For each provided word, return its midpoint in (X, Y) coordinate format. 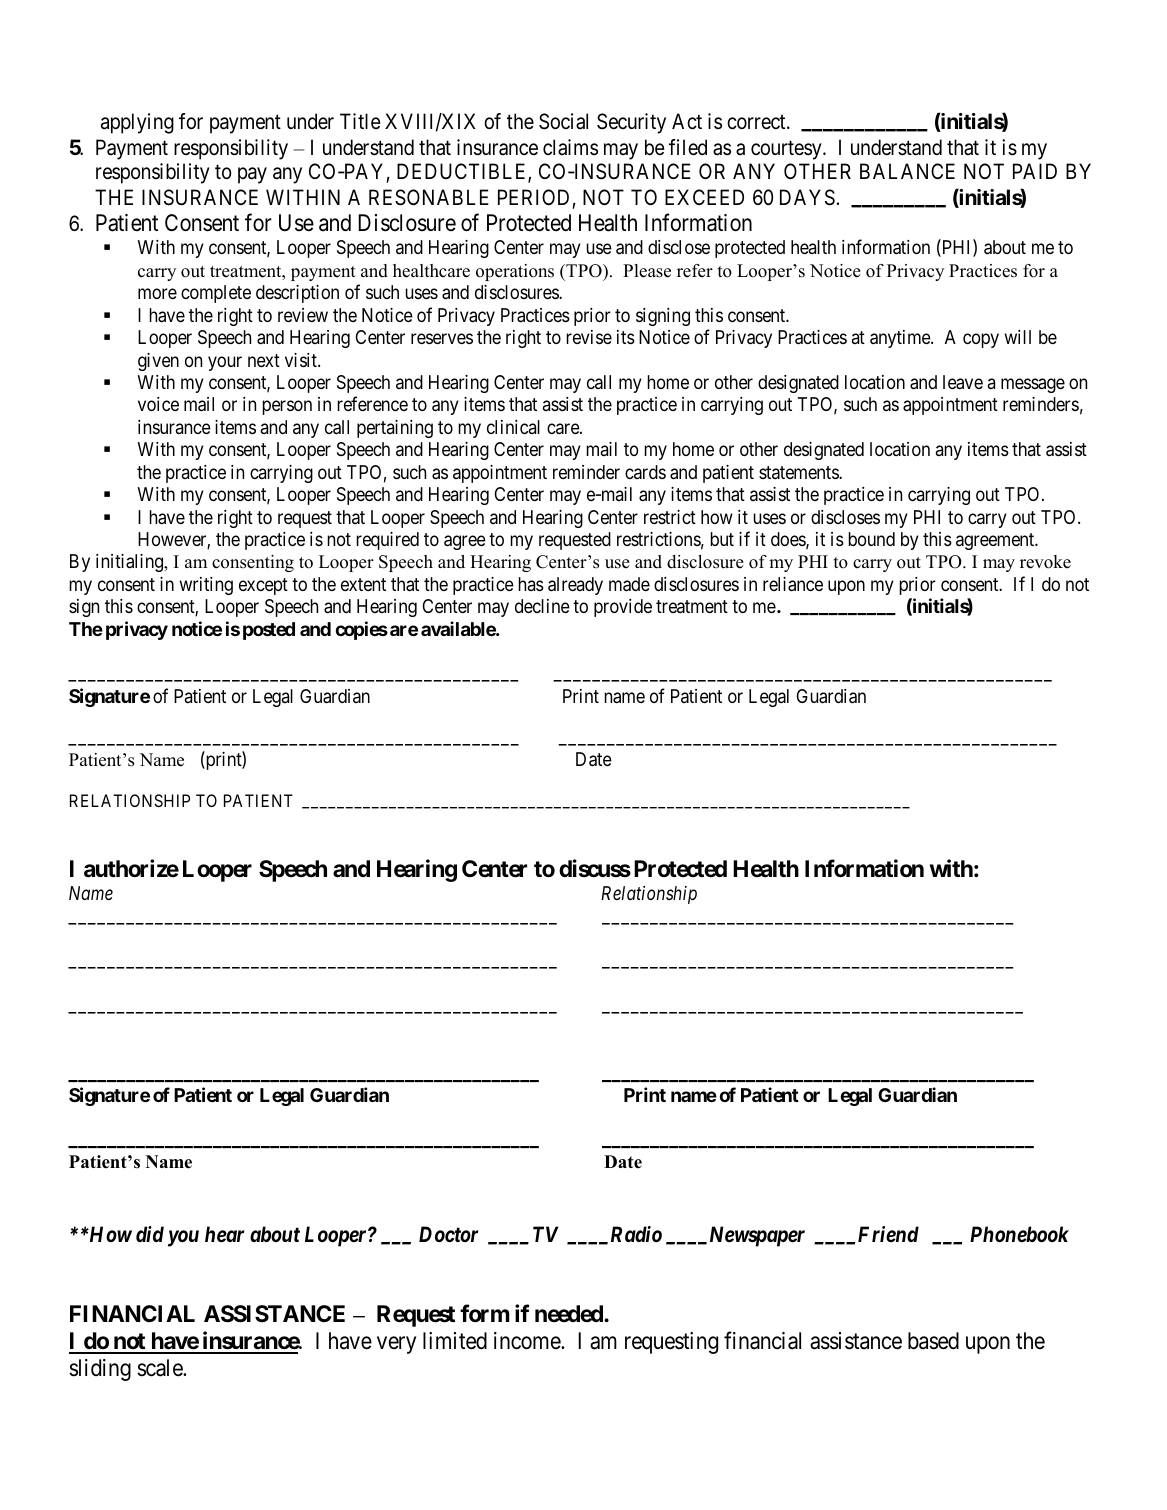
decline (542, 606)
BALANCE (907, 171)
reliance (793, 584)
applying (137, 123)
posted (269, 631)
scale (160, 1368)
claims (570, 147)
